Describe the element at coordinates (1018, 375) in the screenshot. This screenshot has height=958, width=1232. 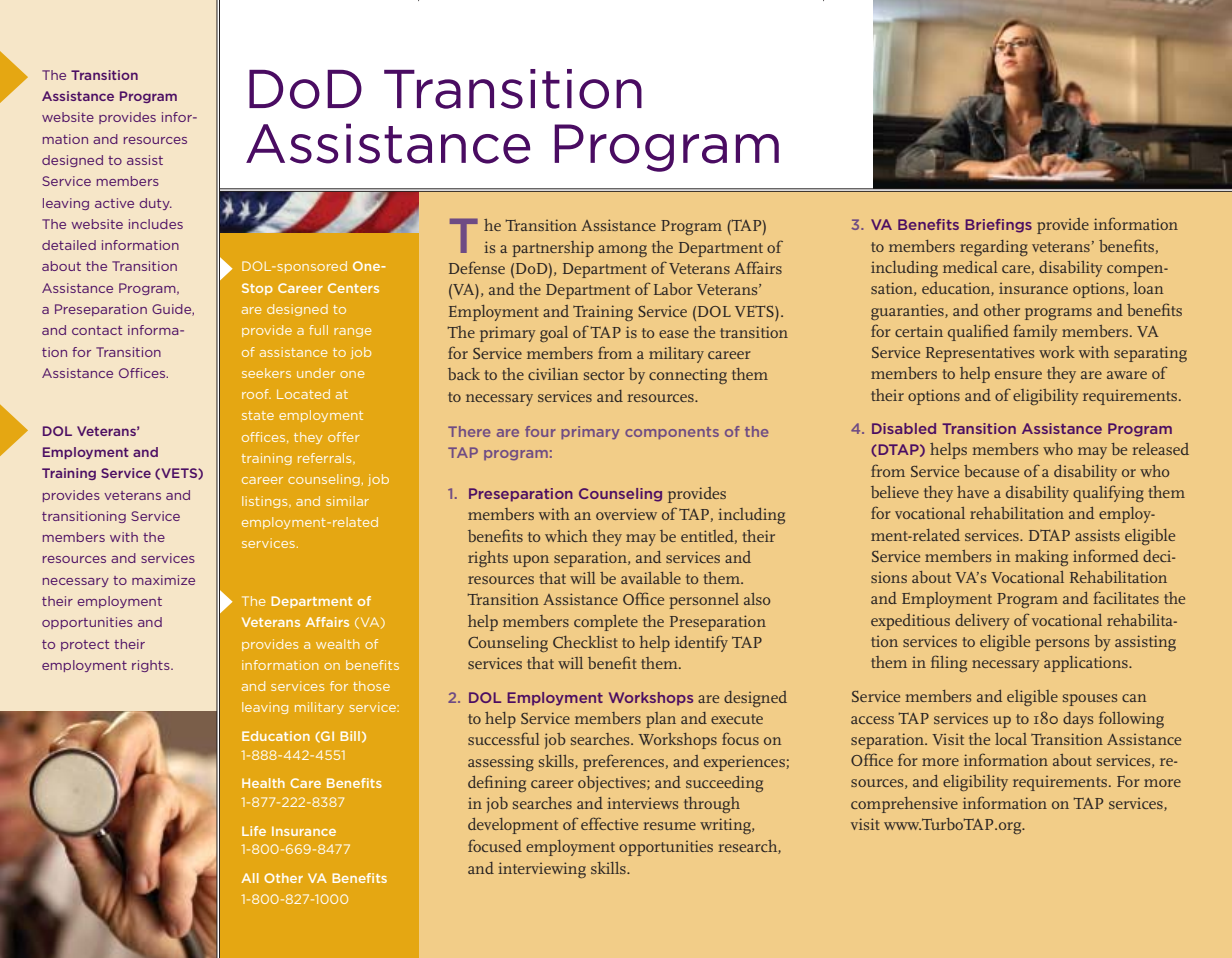
I see `ensure` at that location.
